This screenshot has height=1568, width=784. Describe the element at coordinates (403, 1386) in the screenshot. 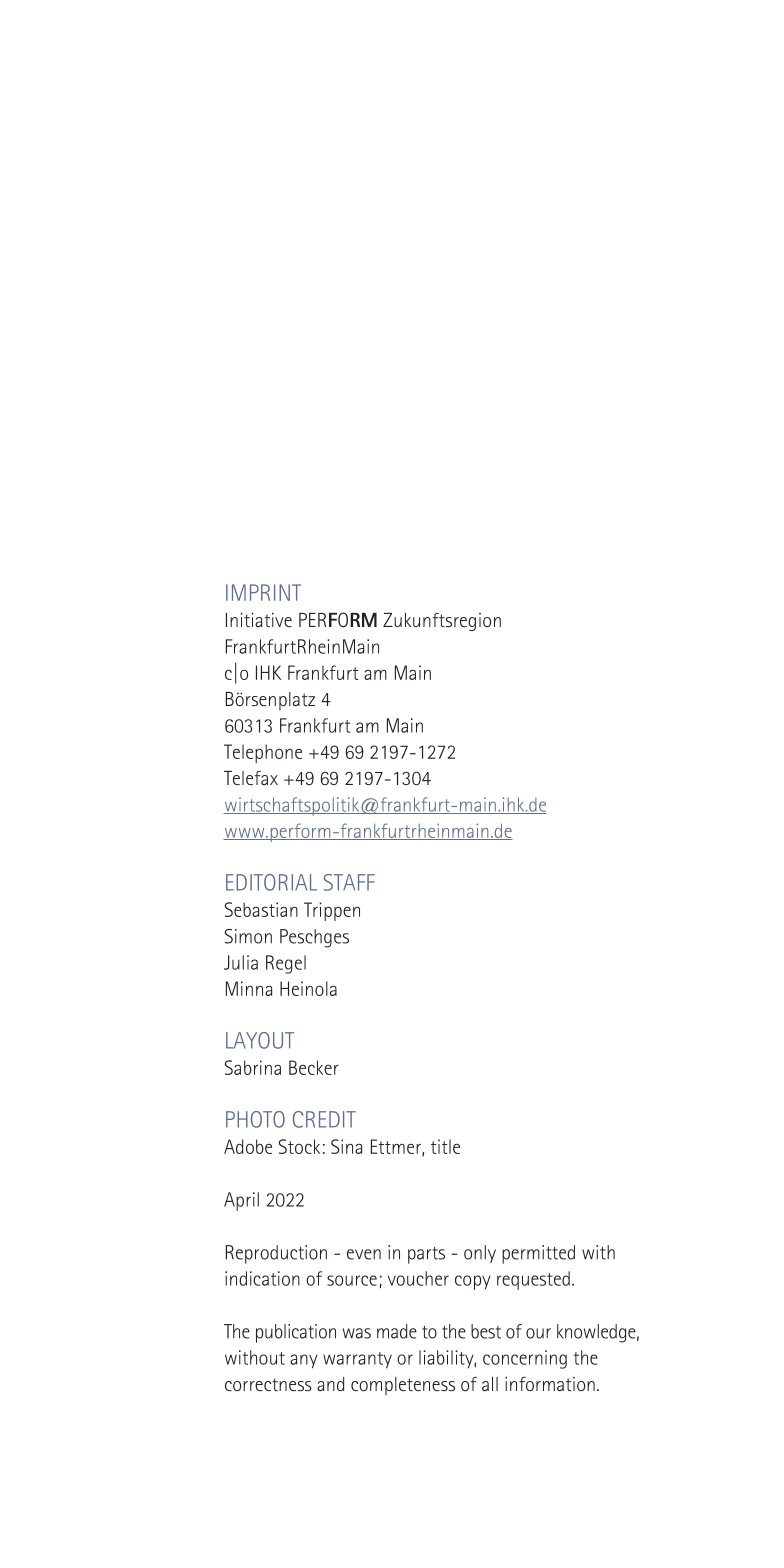

I see `completeness` at that location.
